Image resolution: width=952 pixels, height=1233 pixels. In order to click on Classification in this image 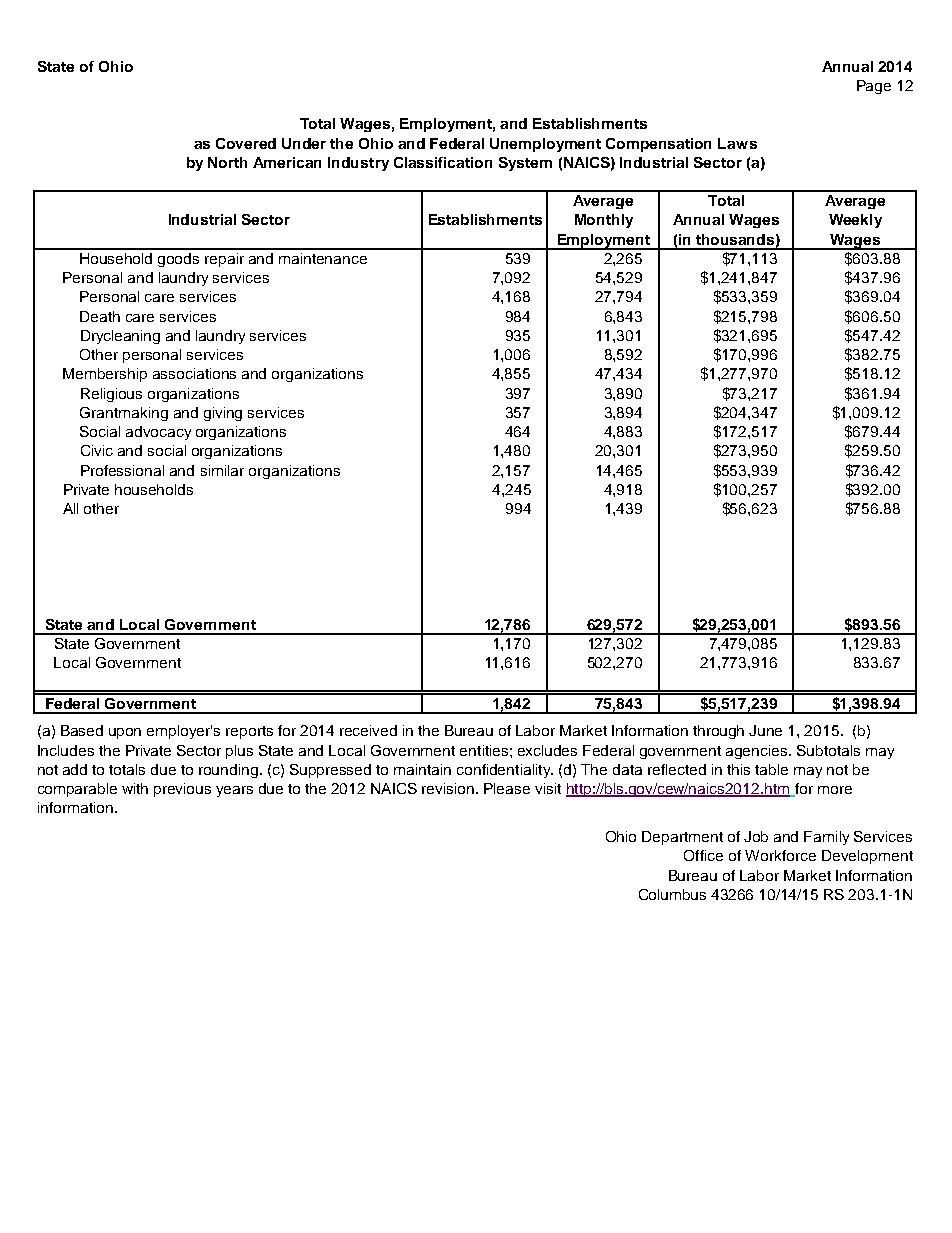, I will do `click(443, 162)`.
